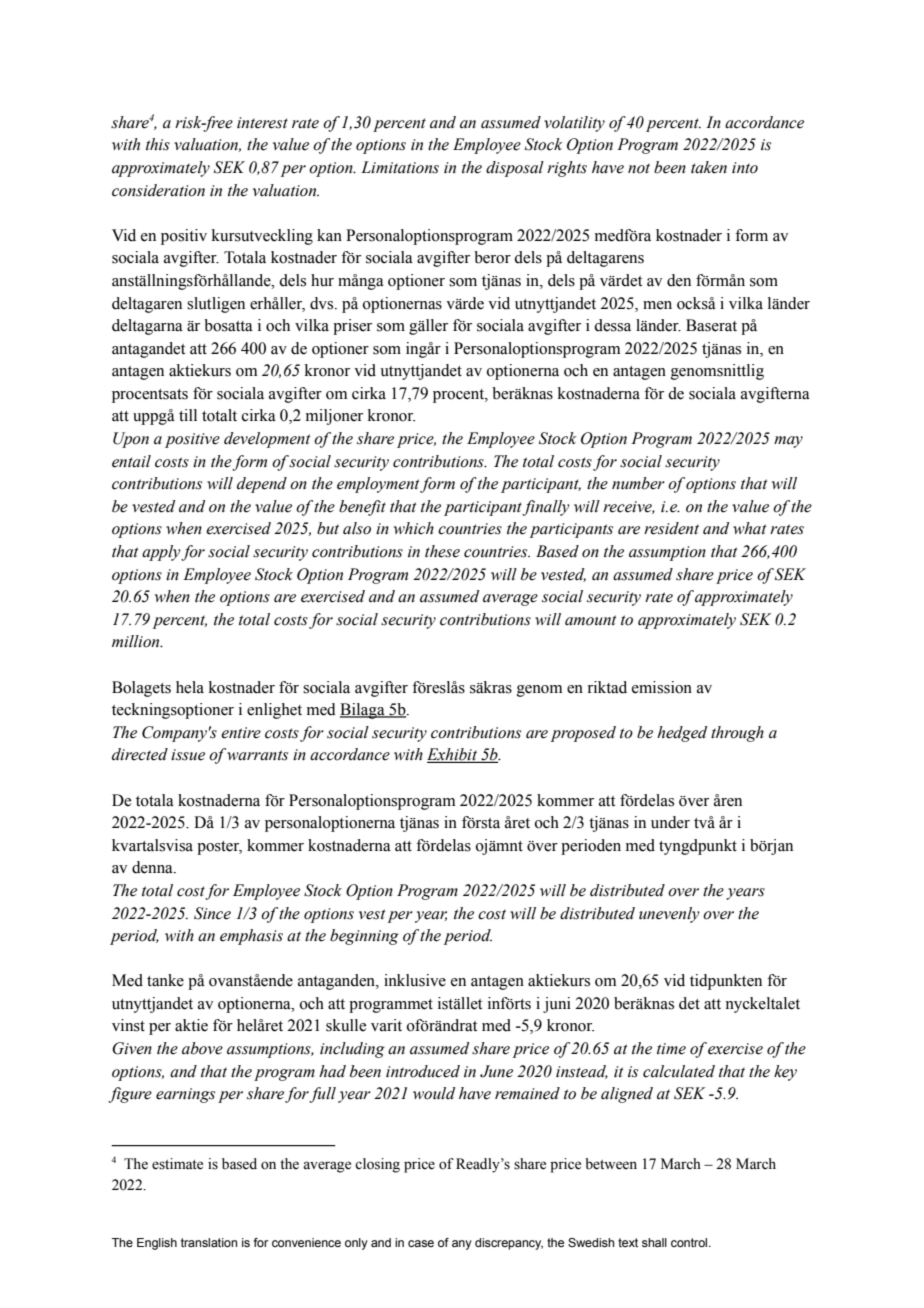  What do you see at coordinates (190, 687) in the screenshot?
I see `hela` at bounding box center [190, 687].
